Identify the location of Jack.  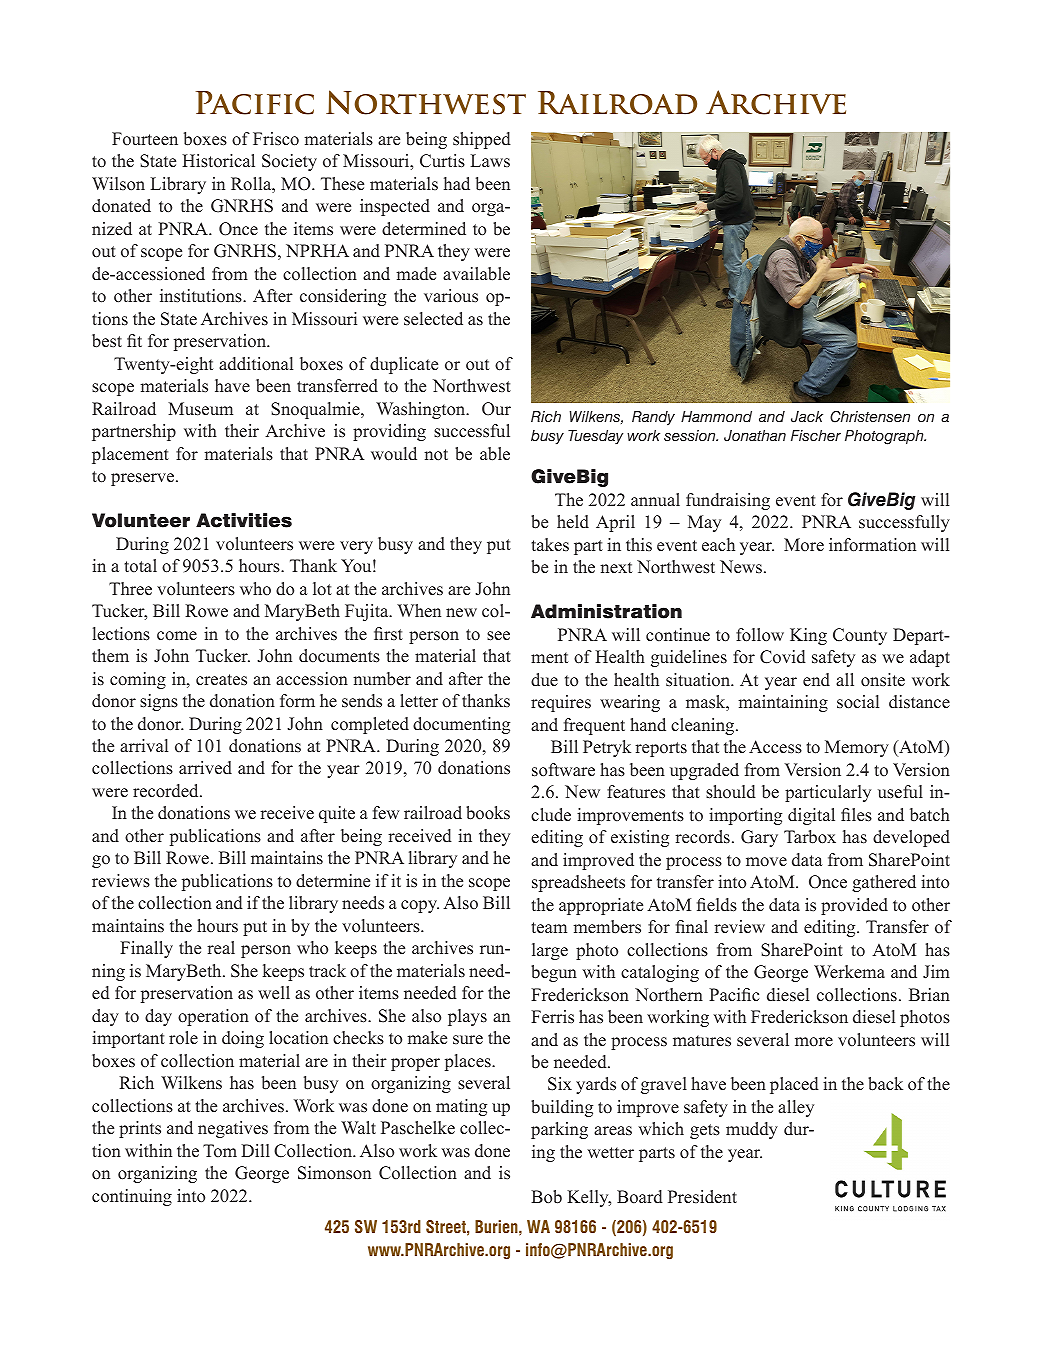
(807, 417).
